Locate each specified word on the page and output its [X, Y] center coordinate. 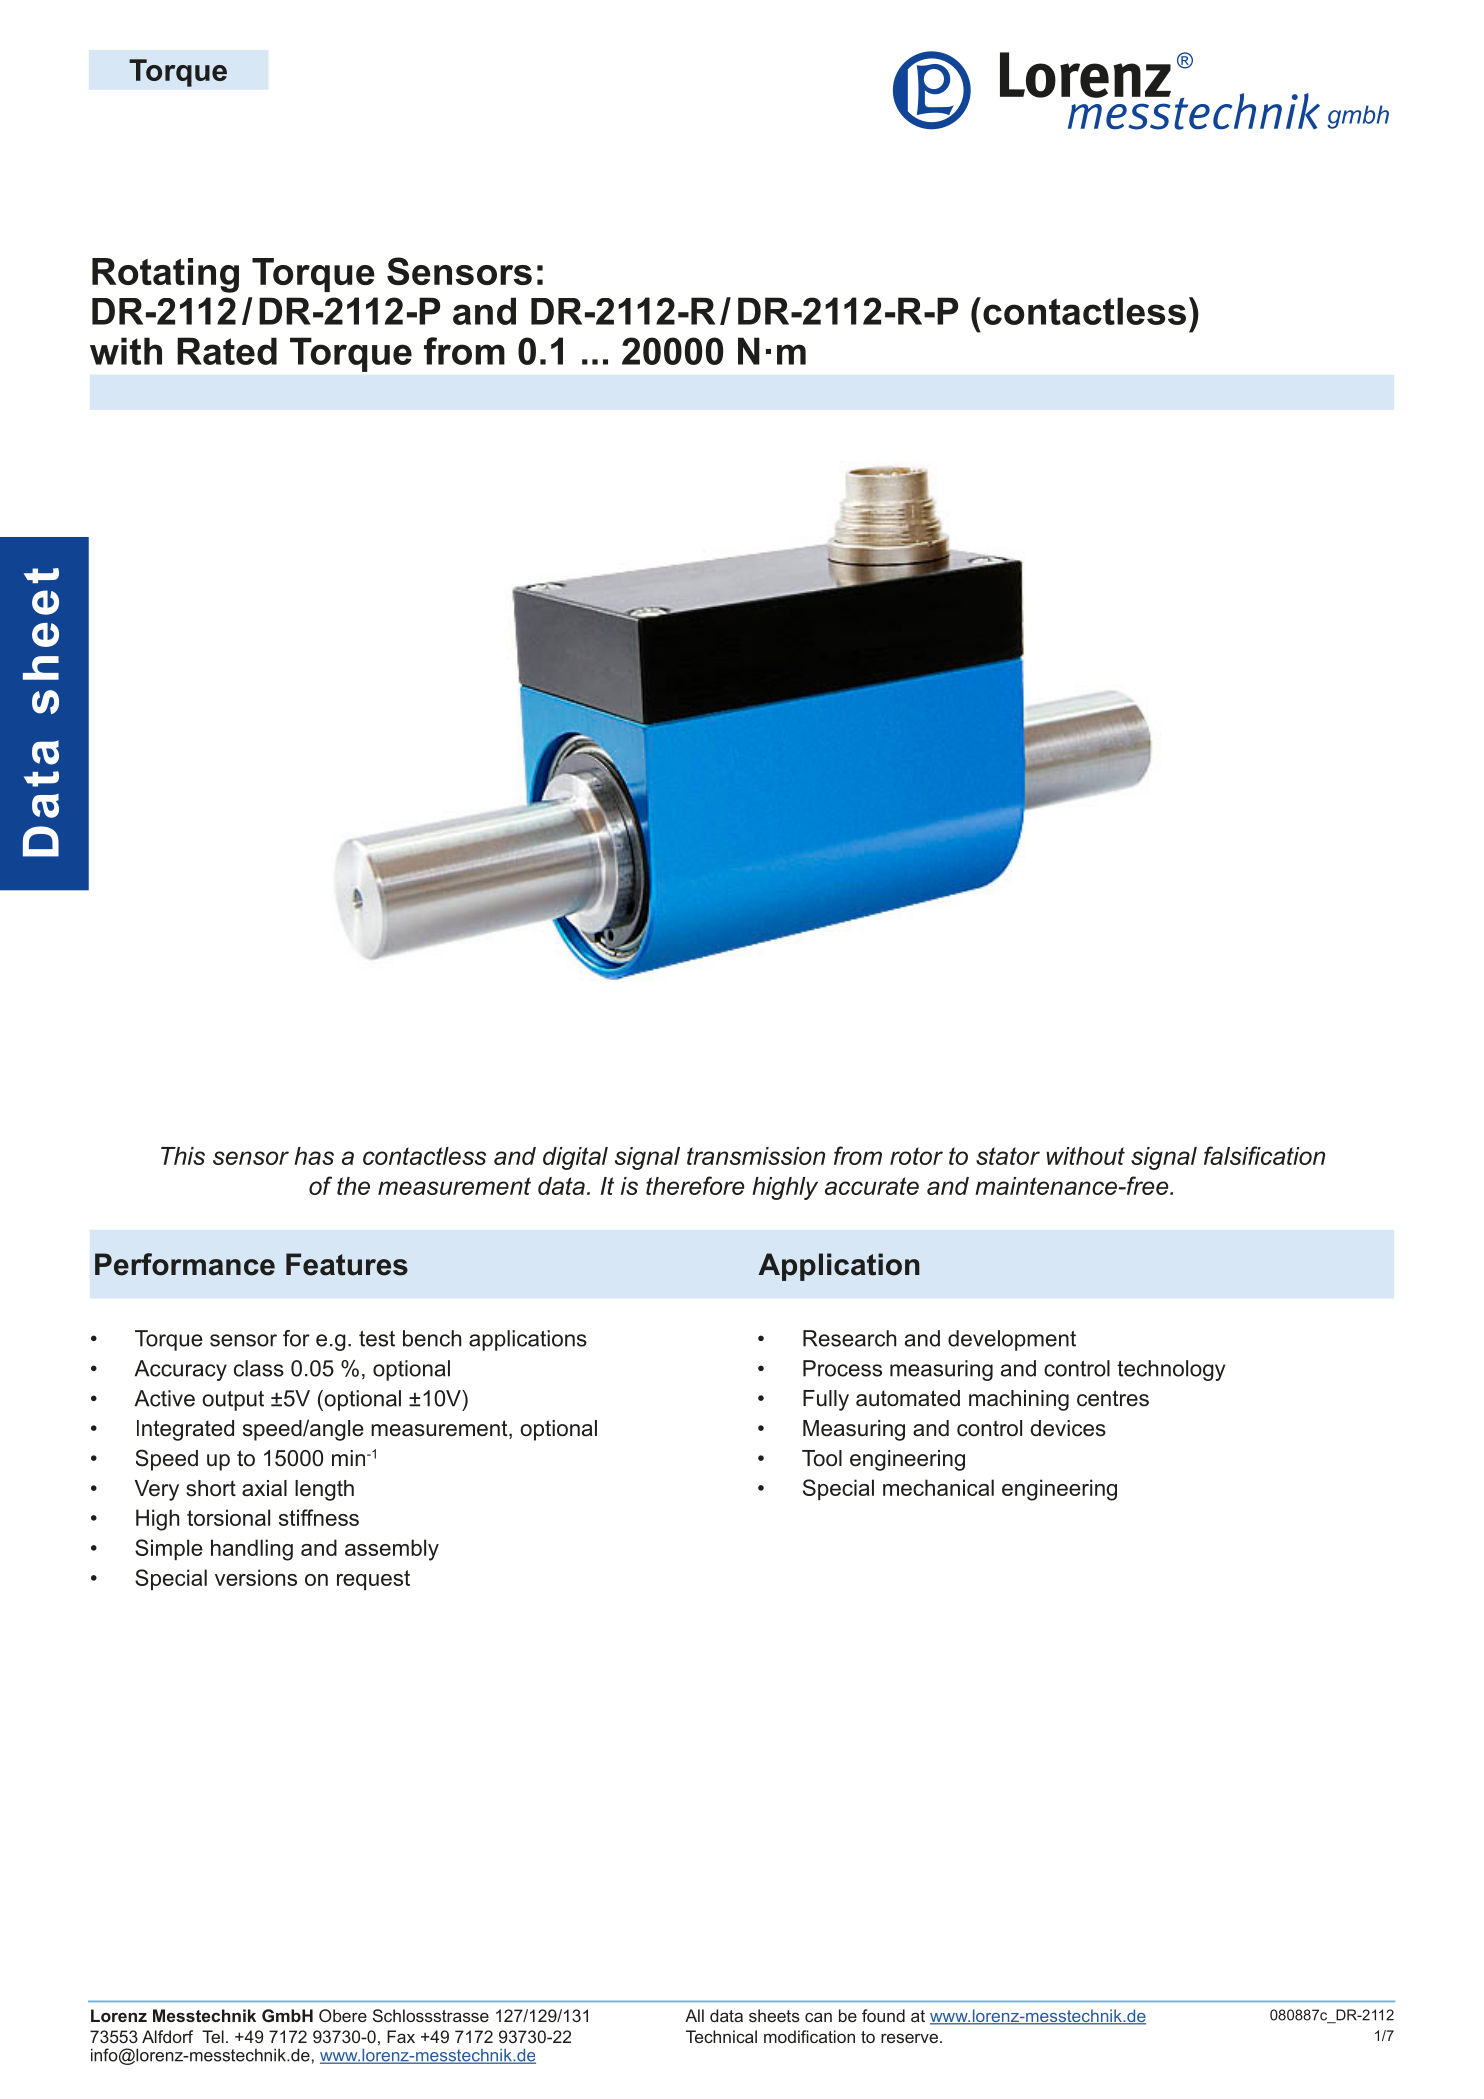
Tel [213, 2036]
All [694, 2015]
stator [1008, 1156]
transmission [756, 1156]
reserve [909, 2038]
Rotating [165, 275]
